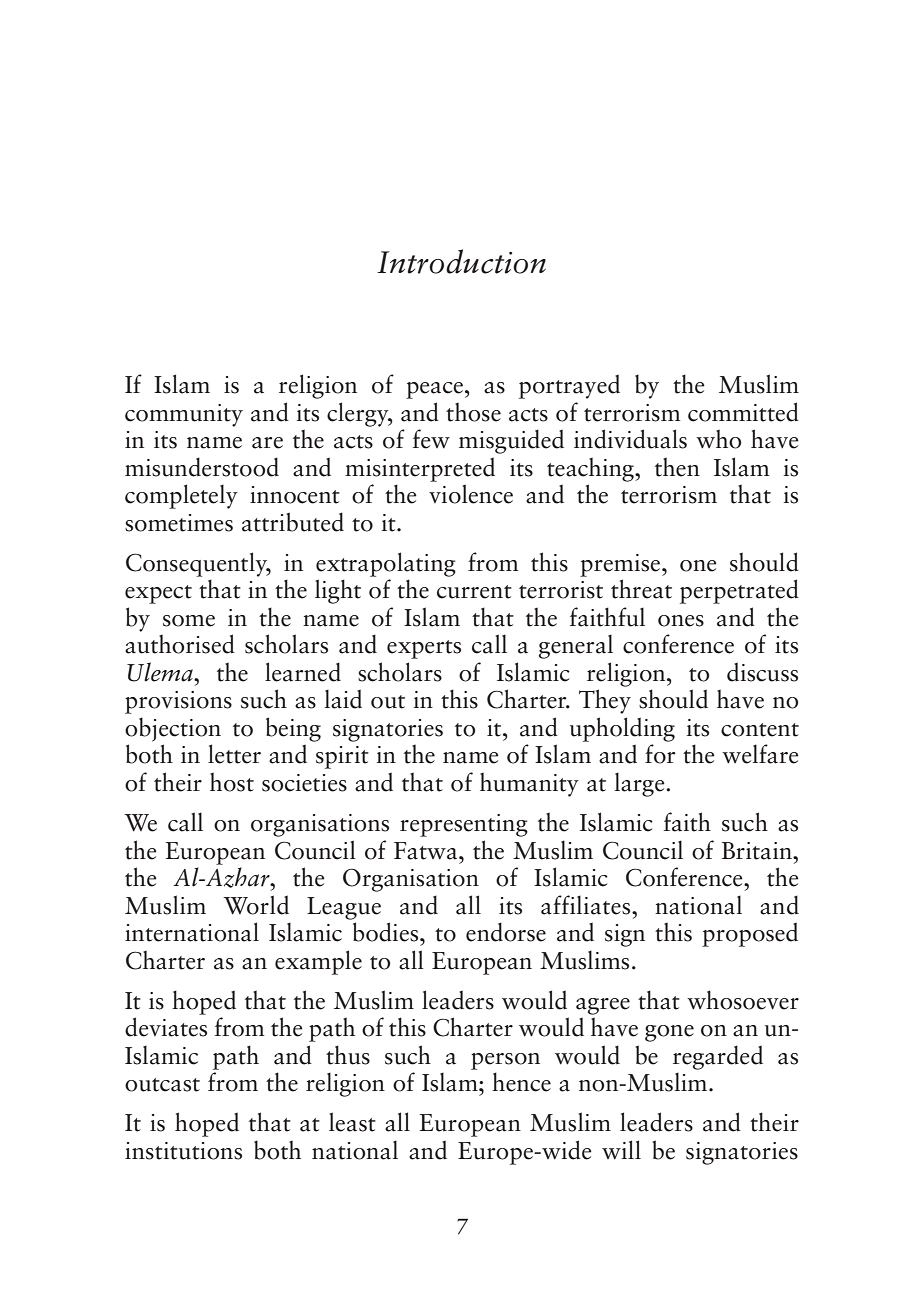 Image resolution: width=924 pixels, height=1311 pixels. What do you see at coordinates (184, 415) in the page?
I see `community` at bounding box center [184, 415].
